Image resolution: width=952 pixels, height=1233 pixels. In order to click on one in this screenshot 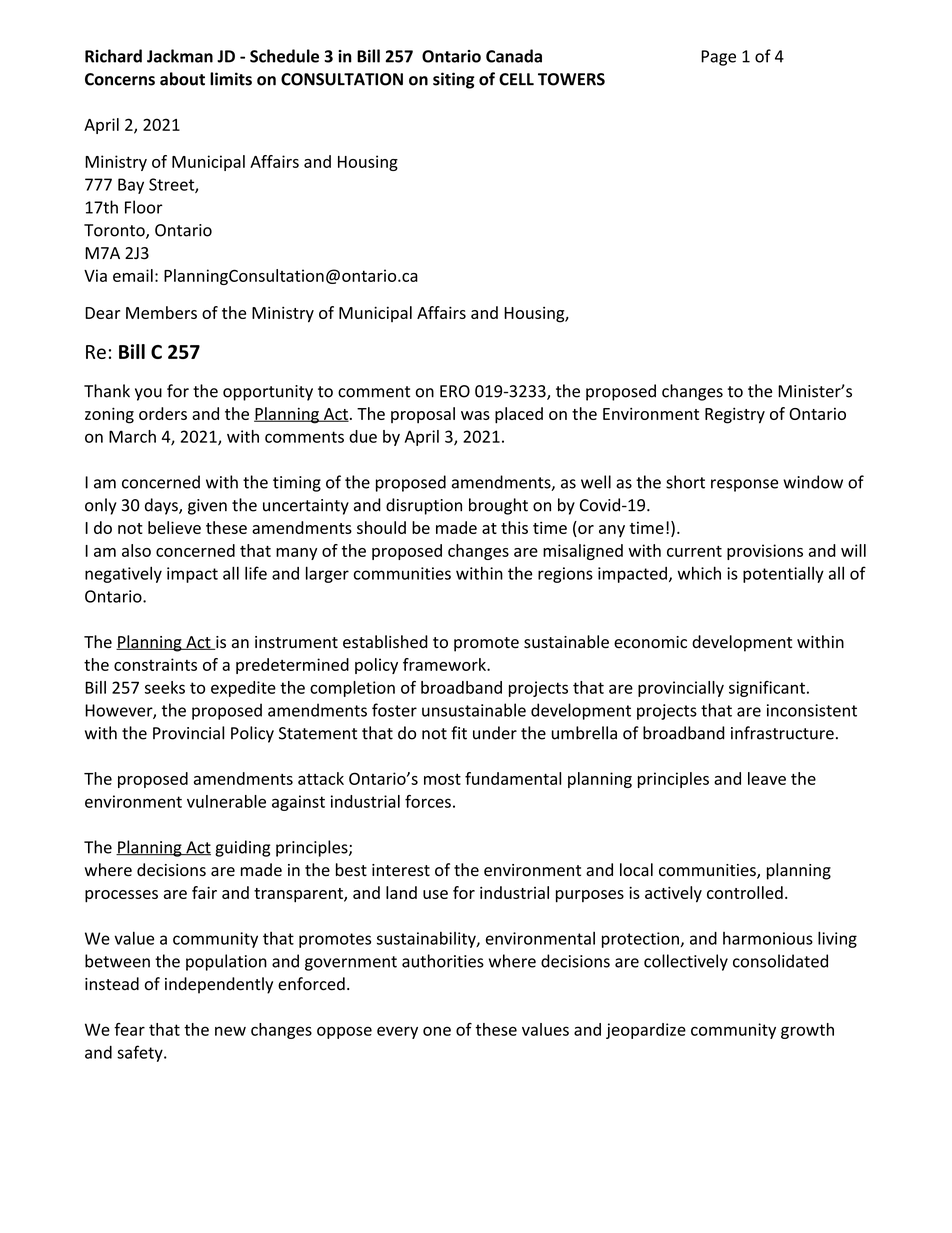, I will do `click(437, 1031)`.
